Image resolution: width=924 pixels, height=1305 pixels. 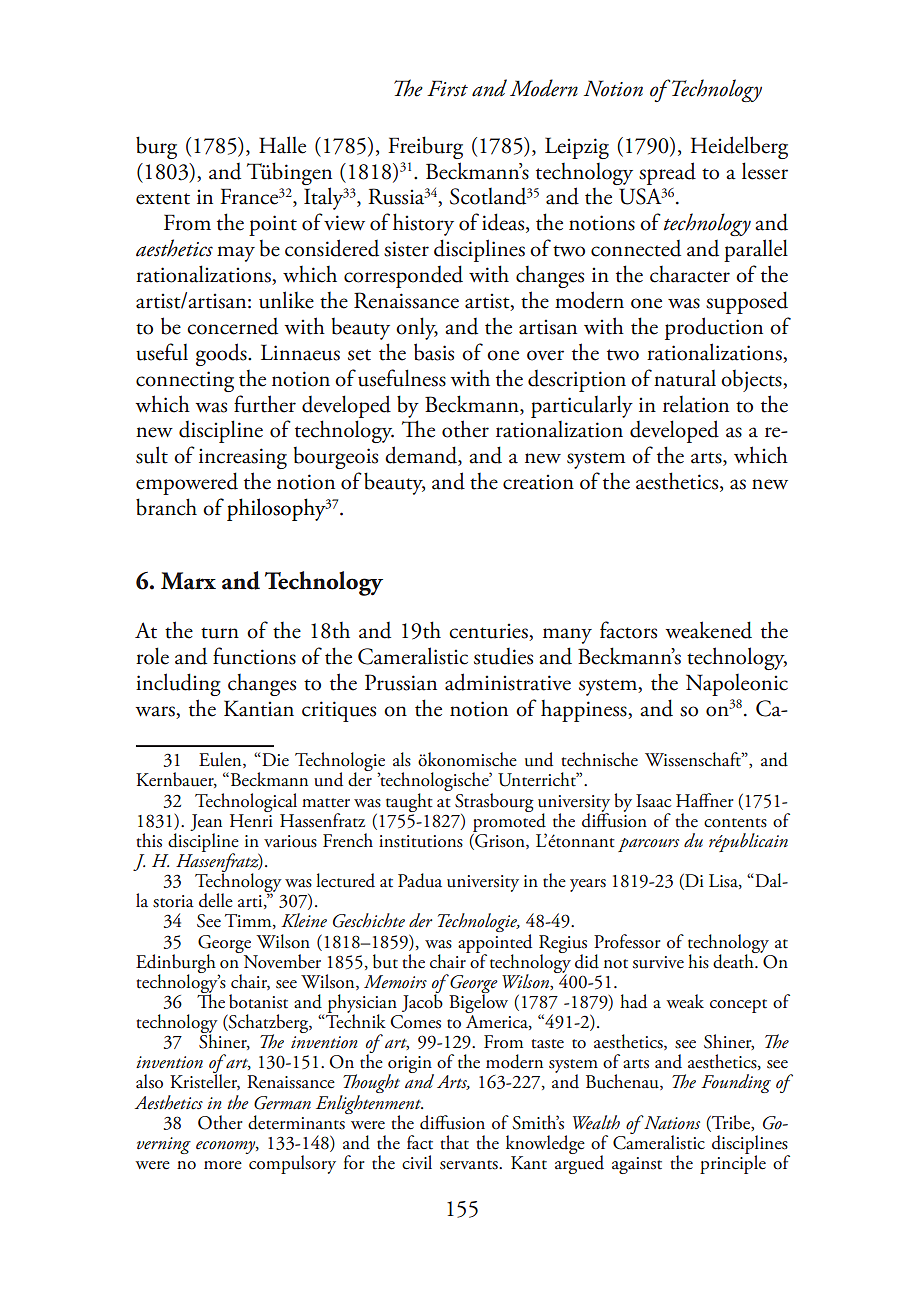 I want to click on First, so click(x=447, y=88).
